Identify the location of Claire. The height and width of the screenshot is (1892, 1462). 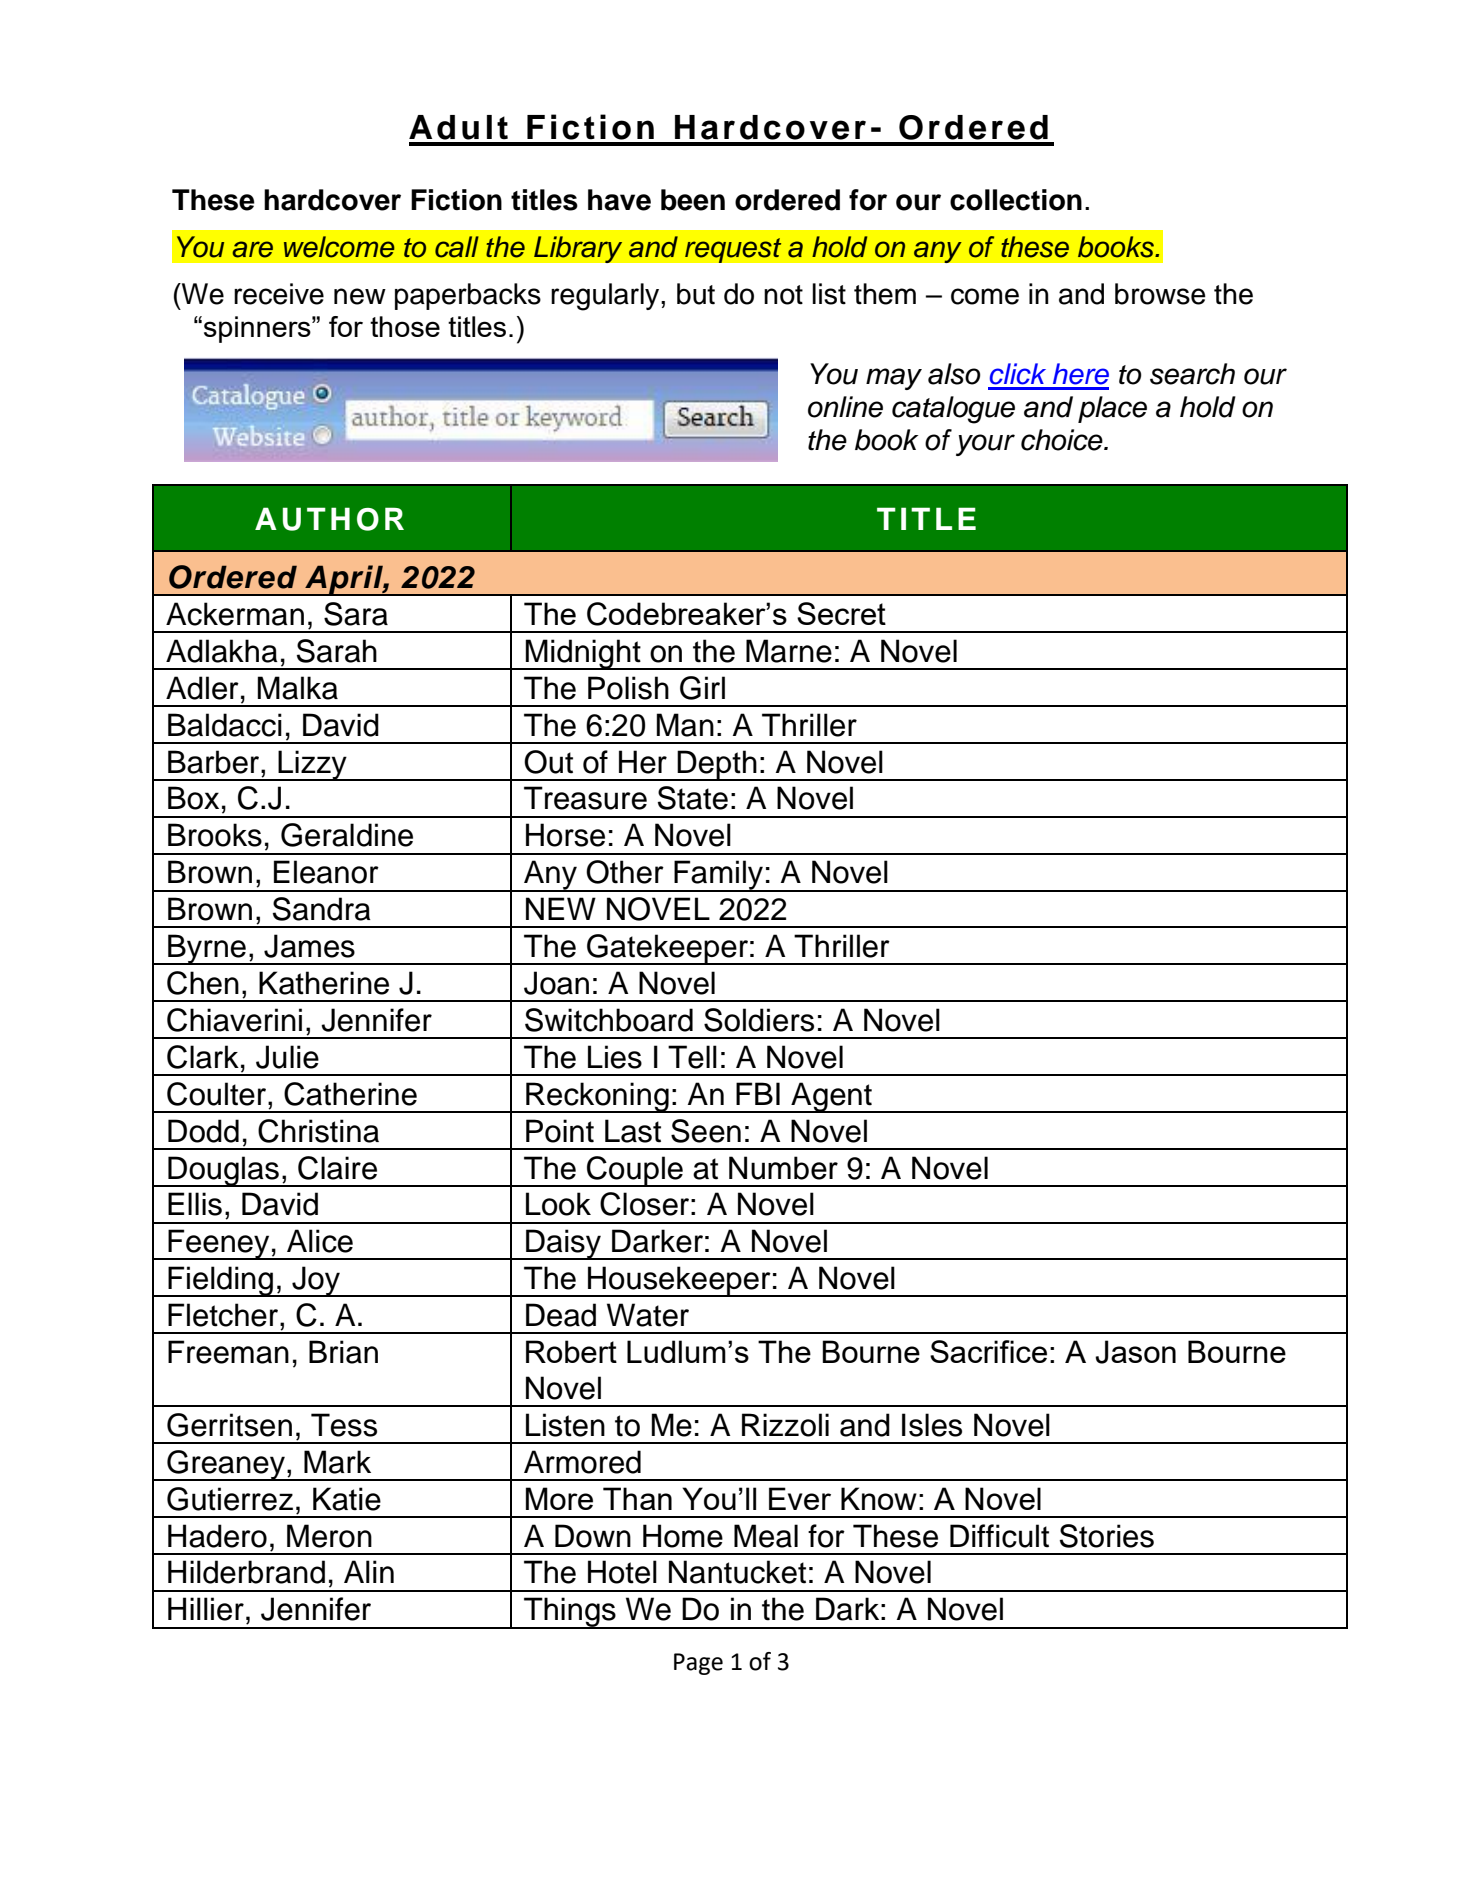
(337, 1168).
